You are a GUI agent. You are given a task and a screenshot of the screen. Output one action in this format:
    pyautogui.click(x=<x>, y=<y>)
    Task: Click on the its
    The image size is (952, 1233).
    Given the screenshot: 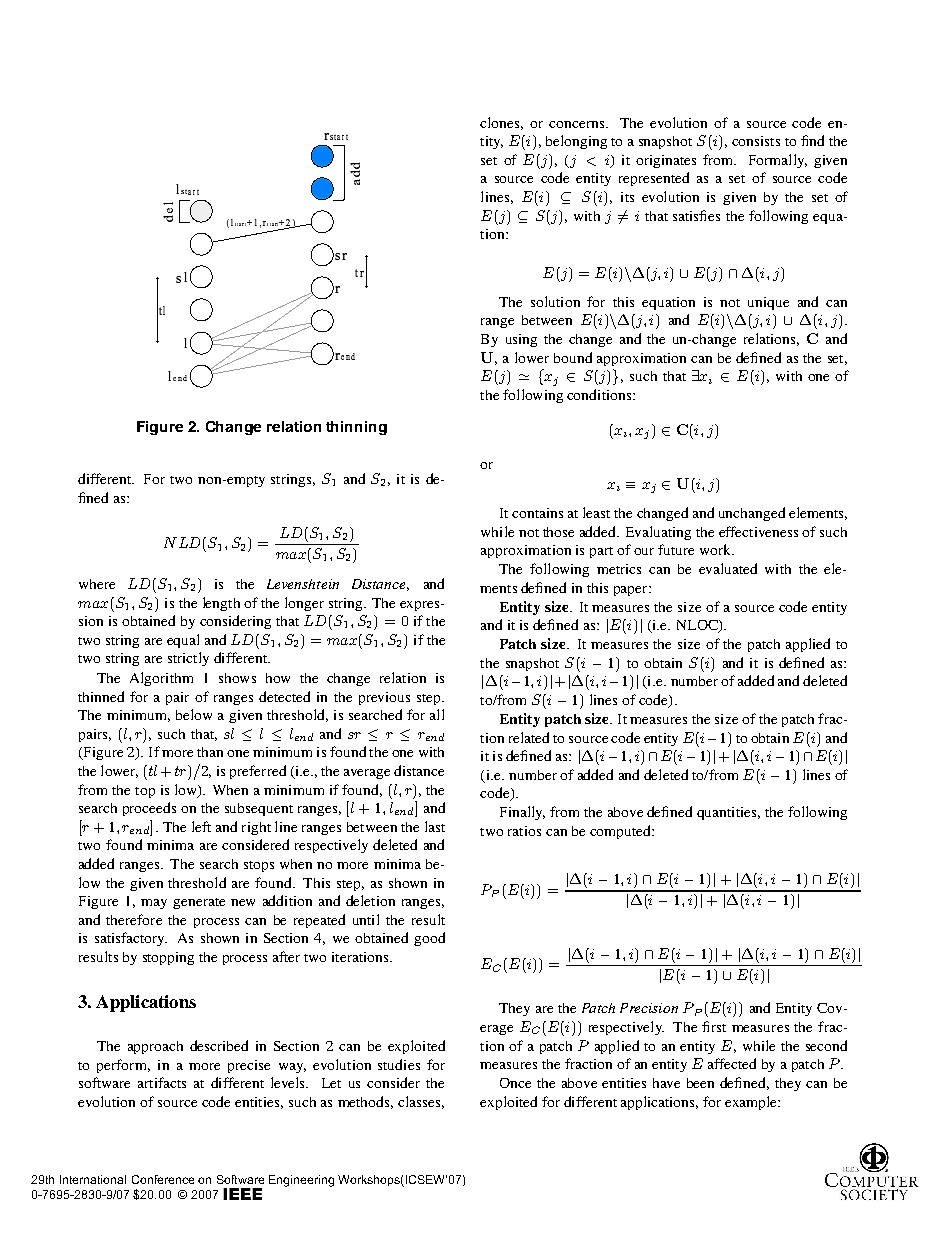 What is the action you would take?
    pyautogui.click(x=627, y=197)
